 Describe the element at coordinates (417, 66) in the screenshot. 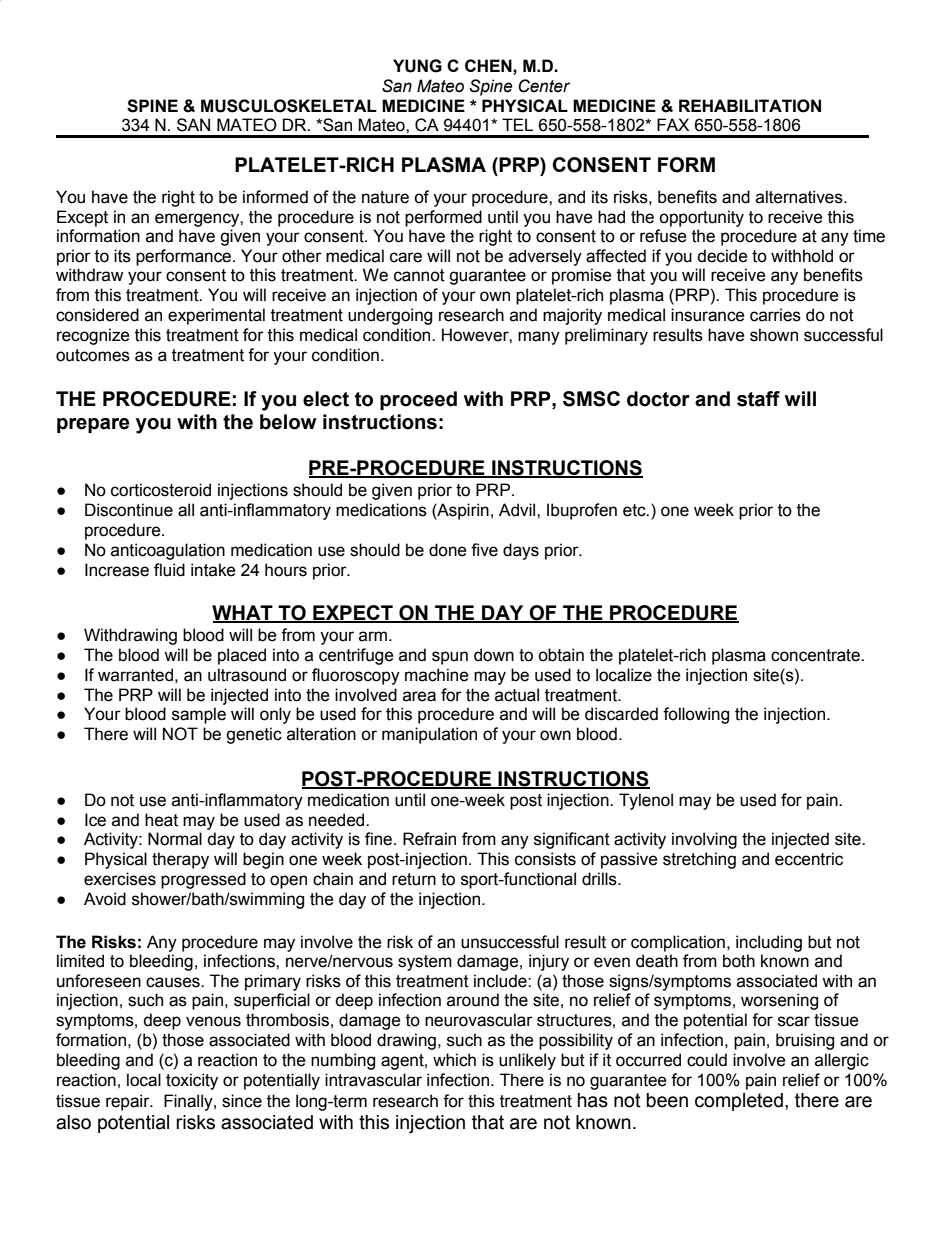

I see `YUNG` at that location.
